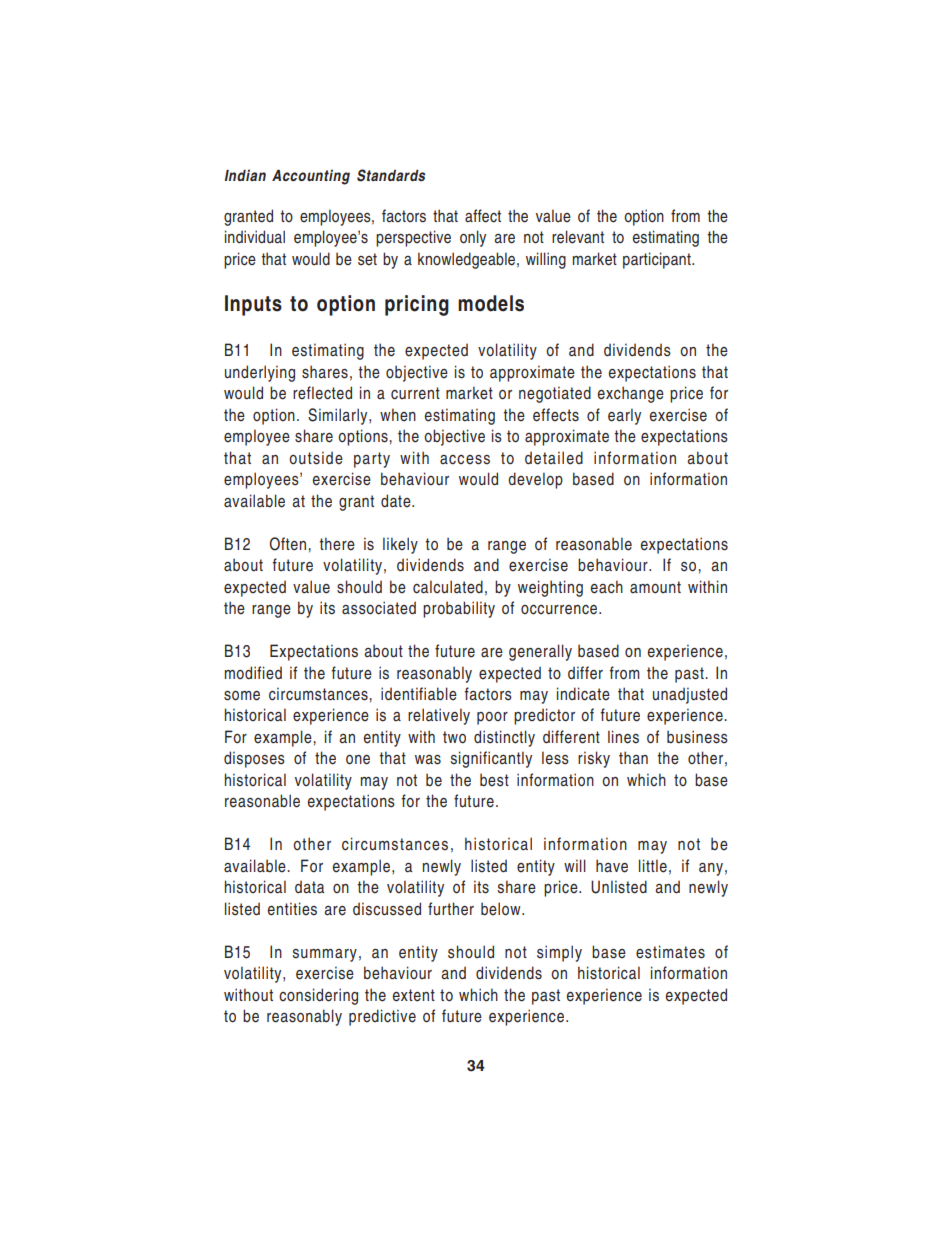 Image resolution: width=952 pixels, height=1233 pixels. Describe the element at coordinates (253, 673) in the screenshot. I see `modified` at that location.
